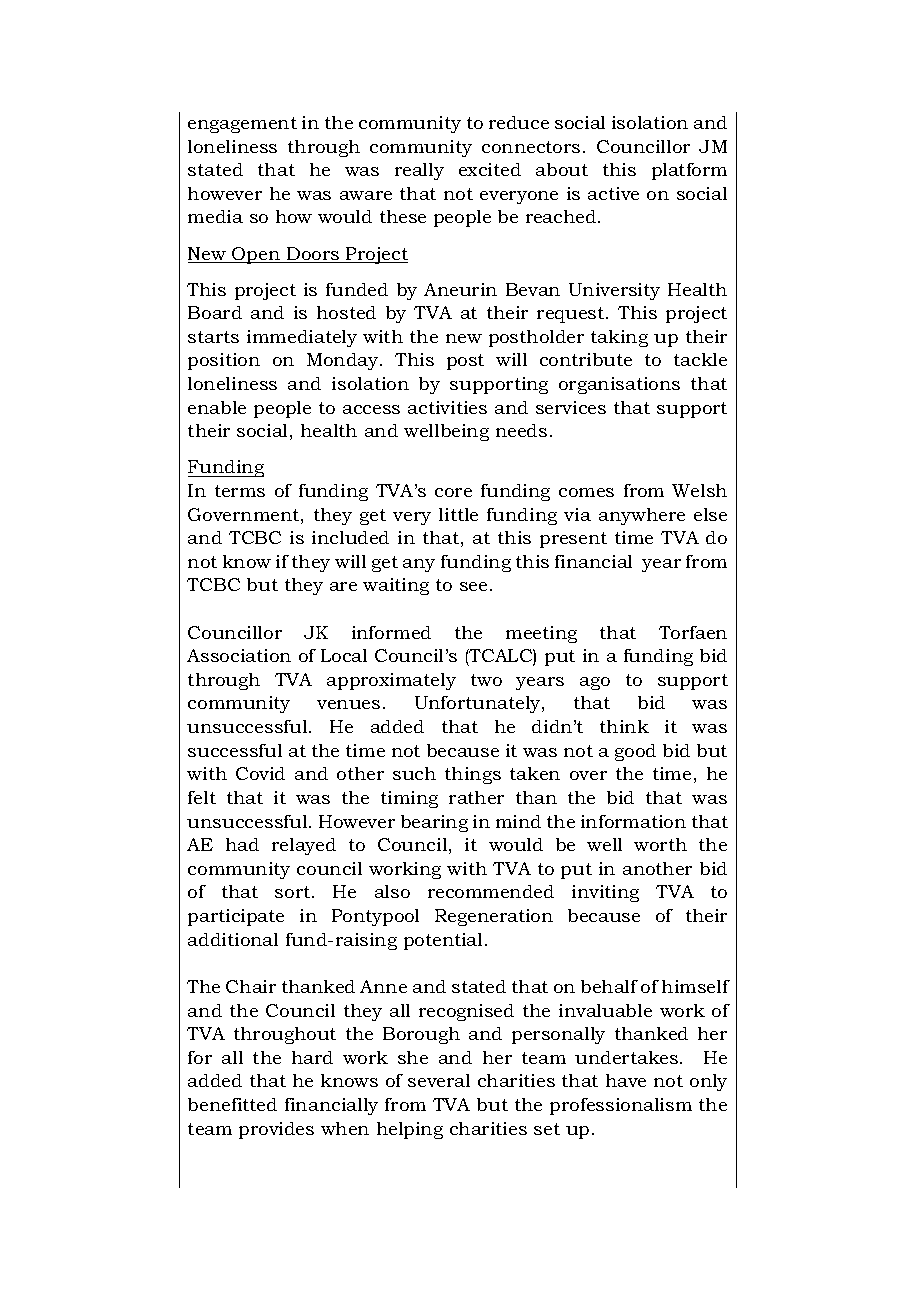  Describe the element at coordinates (439, 1080) in the image. I see `several` at that location.
